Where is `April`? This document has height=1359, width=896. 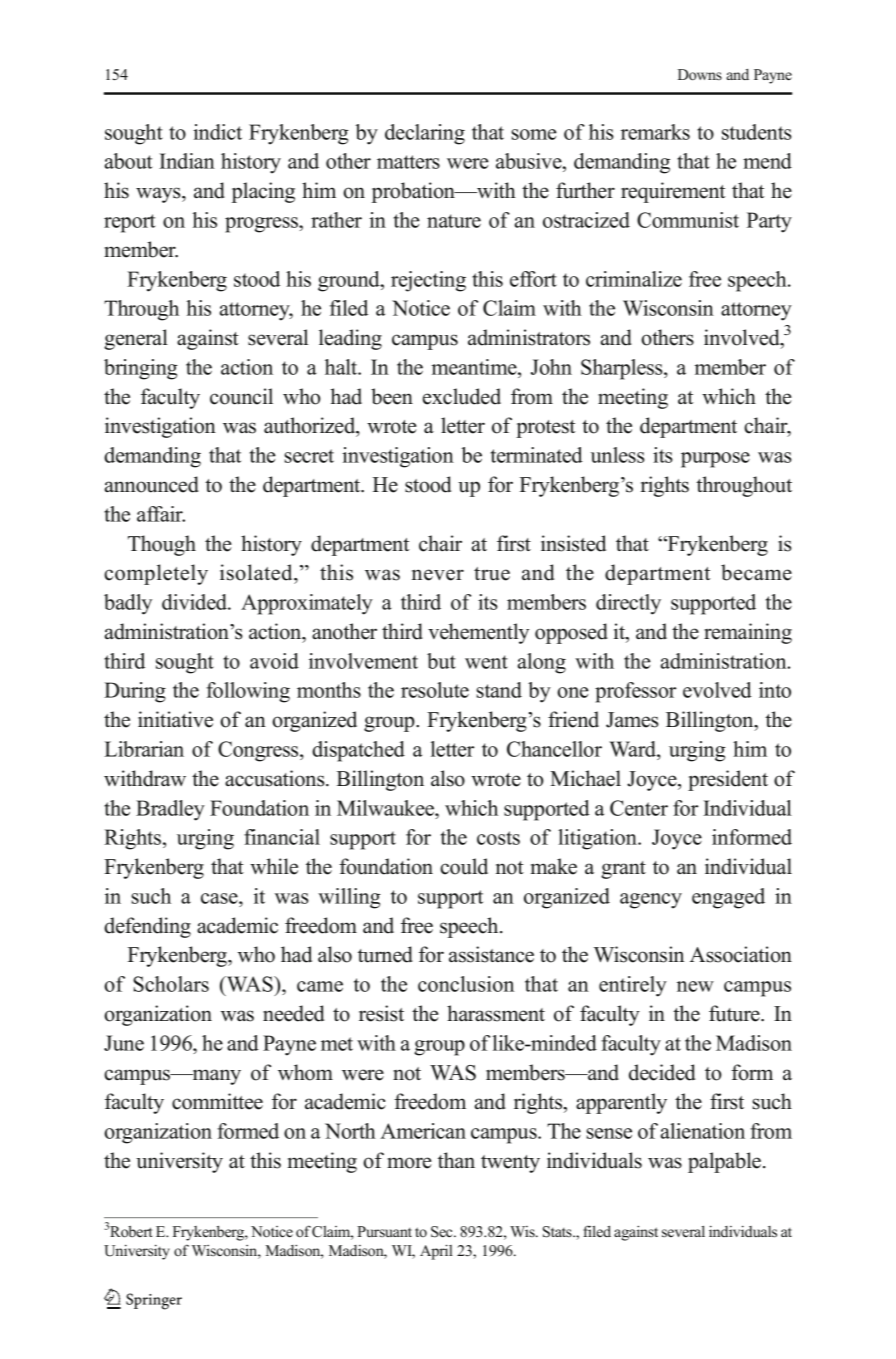 April is located at coordinates (436, 1252).
